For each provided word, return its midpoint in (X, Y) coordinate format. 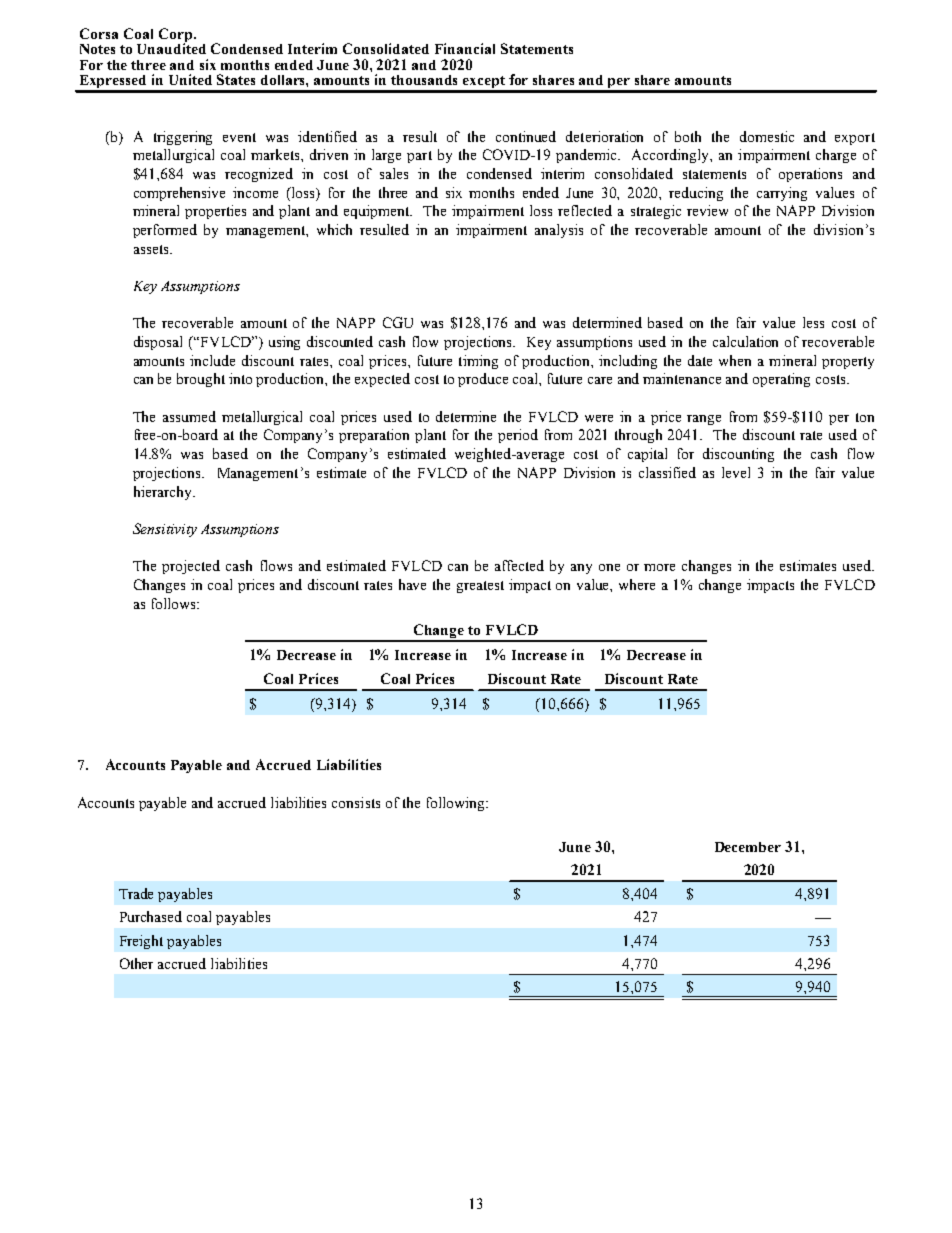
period (518, 436)
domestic (767, 136)
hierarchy (164, 493)
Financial (465, 48)
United (190, 79)
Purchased (151, 916)
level (736, 472)
